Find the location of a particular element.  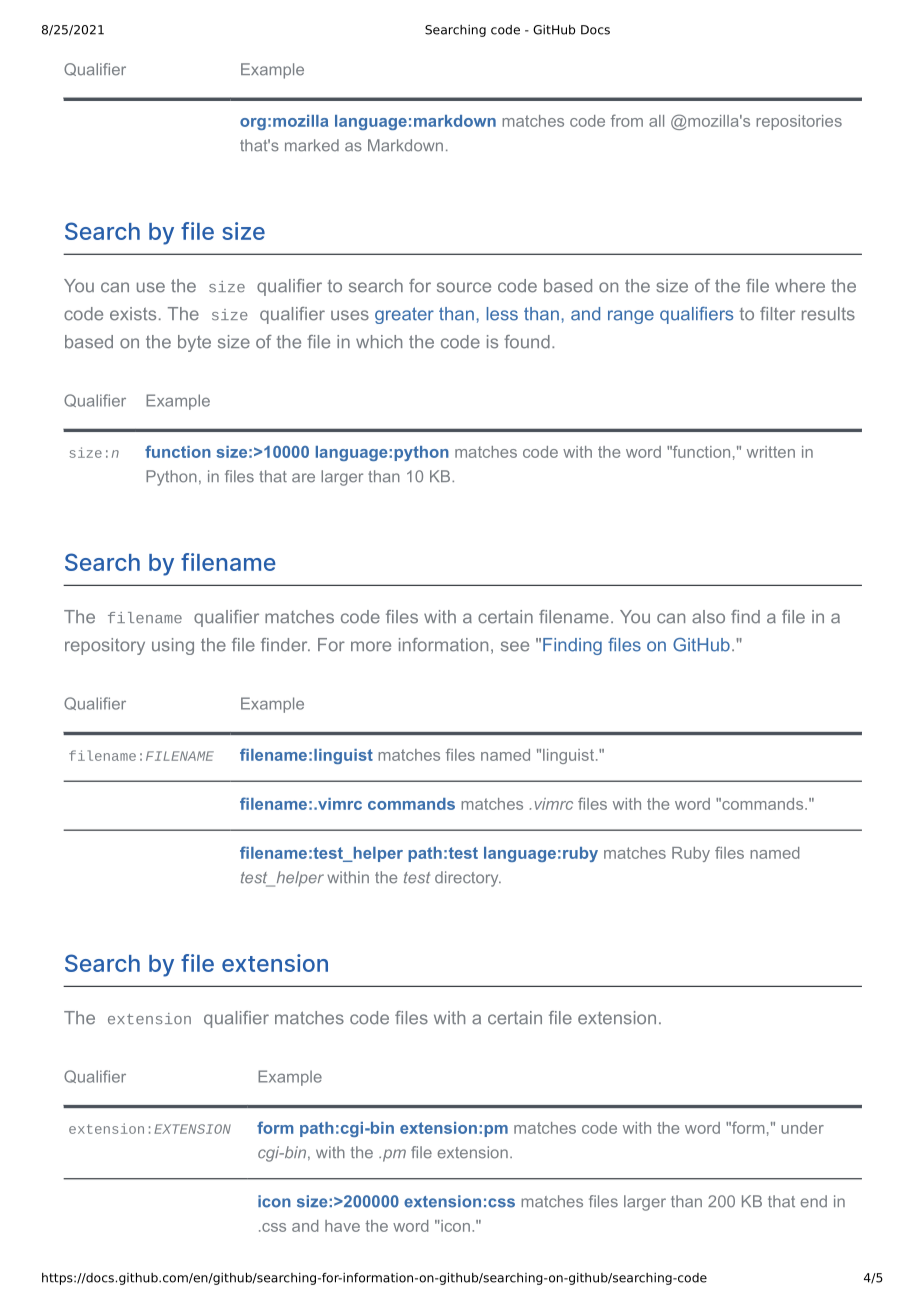

directory is located at coordinates (468, 879).
